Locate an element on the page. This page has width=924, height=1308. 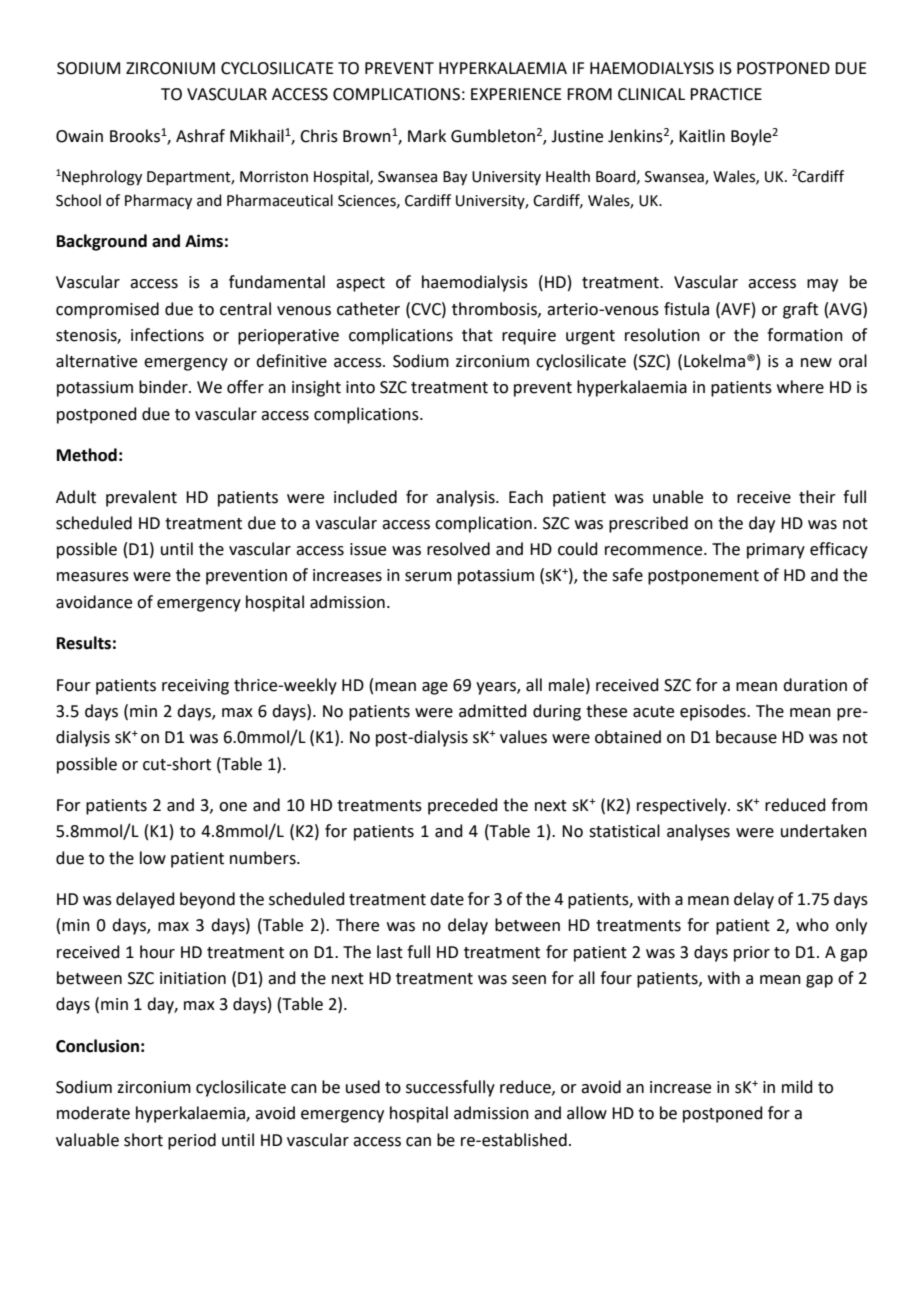
Pharmacy is located at coordinates (158, 202).
